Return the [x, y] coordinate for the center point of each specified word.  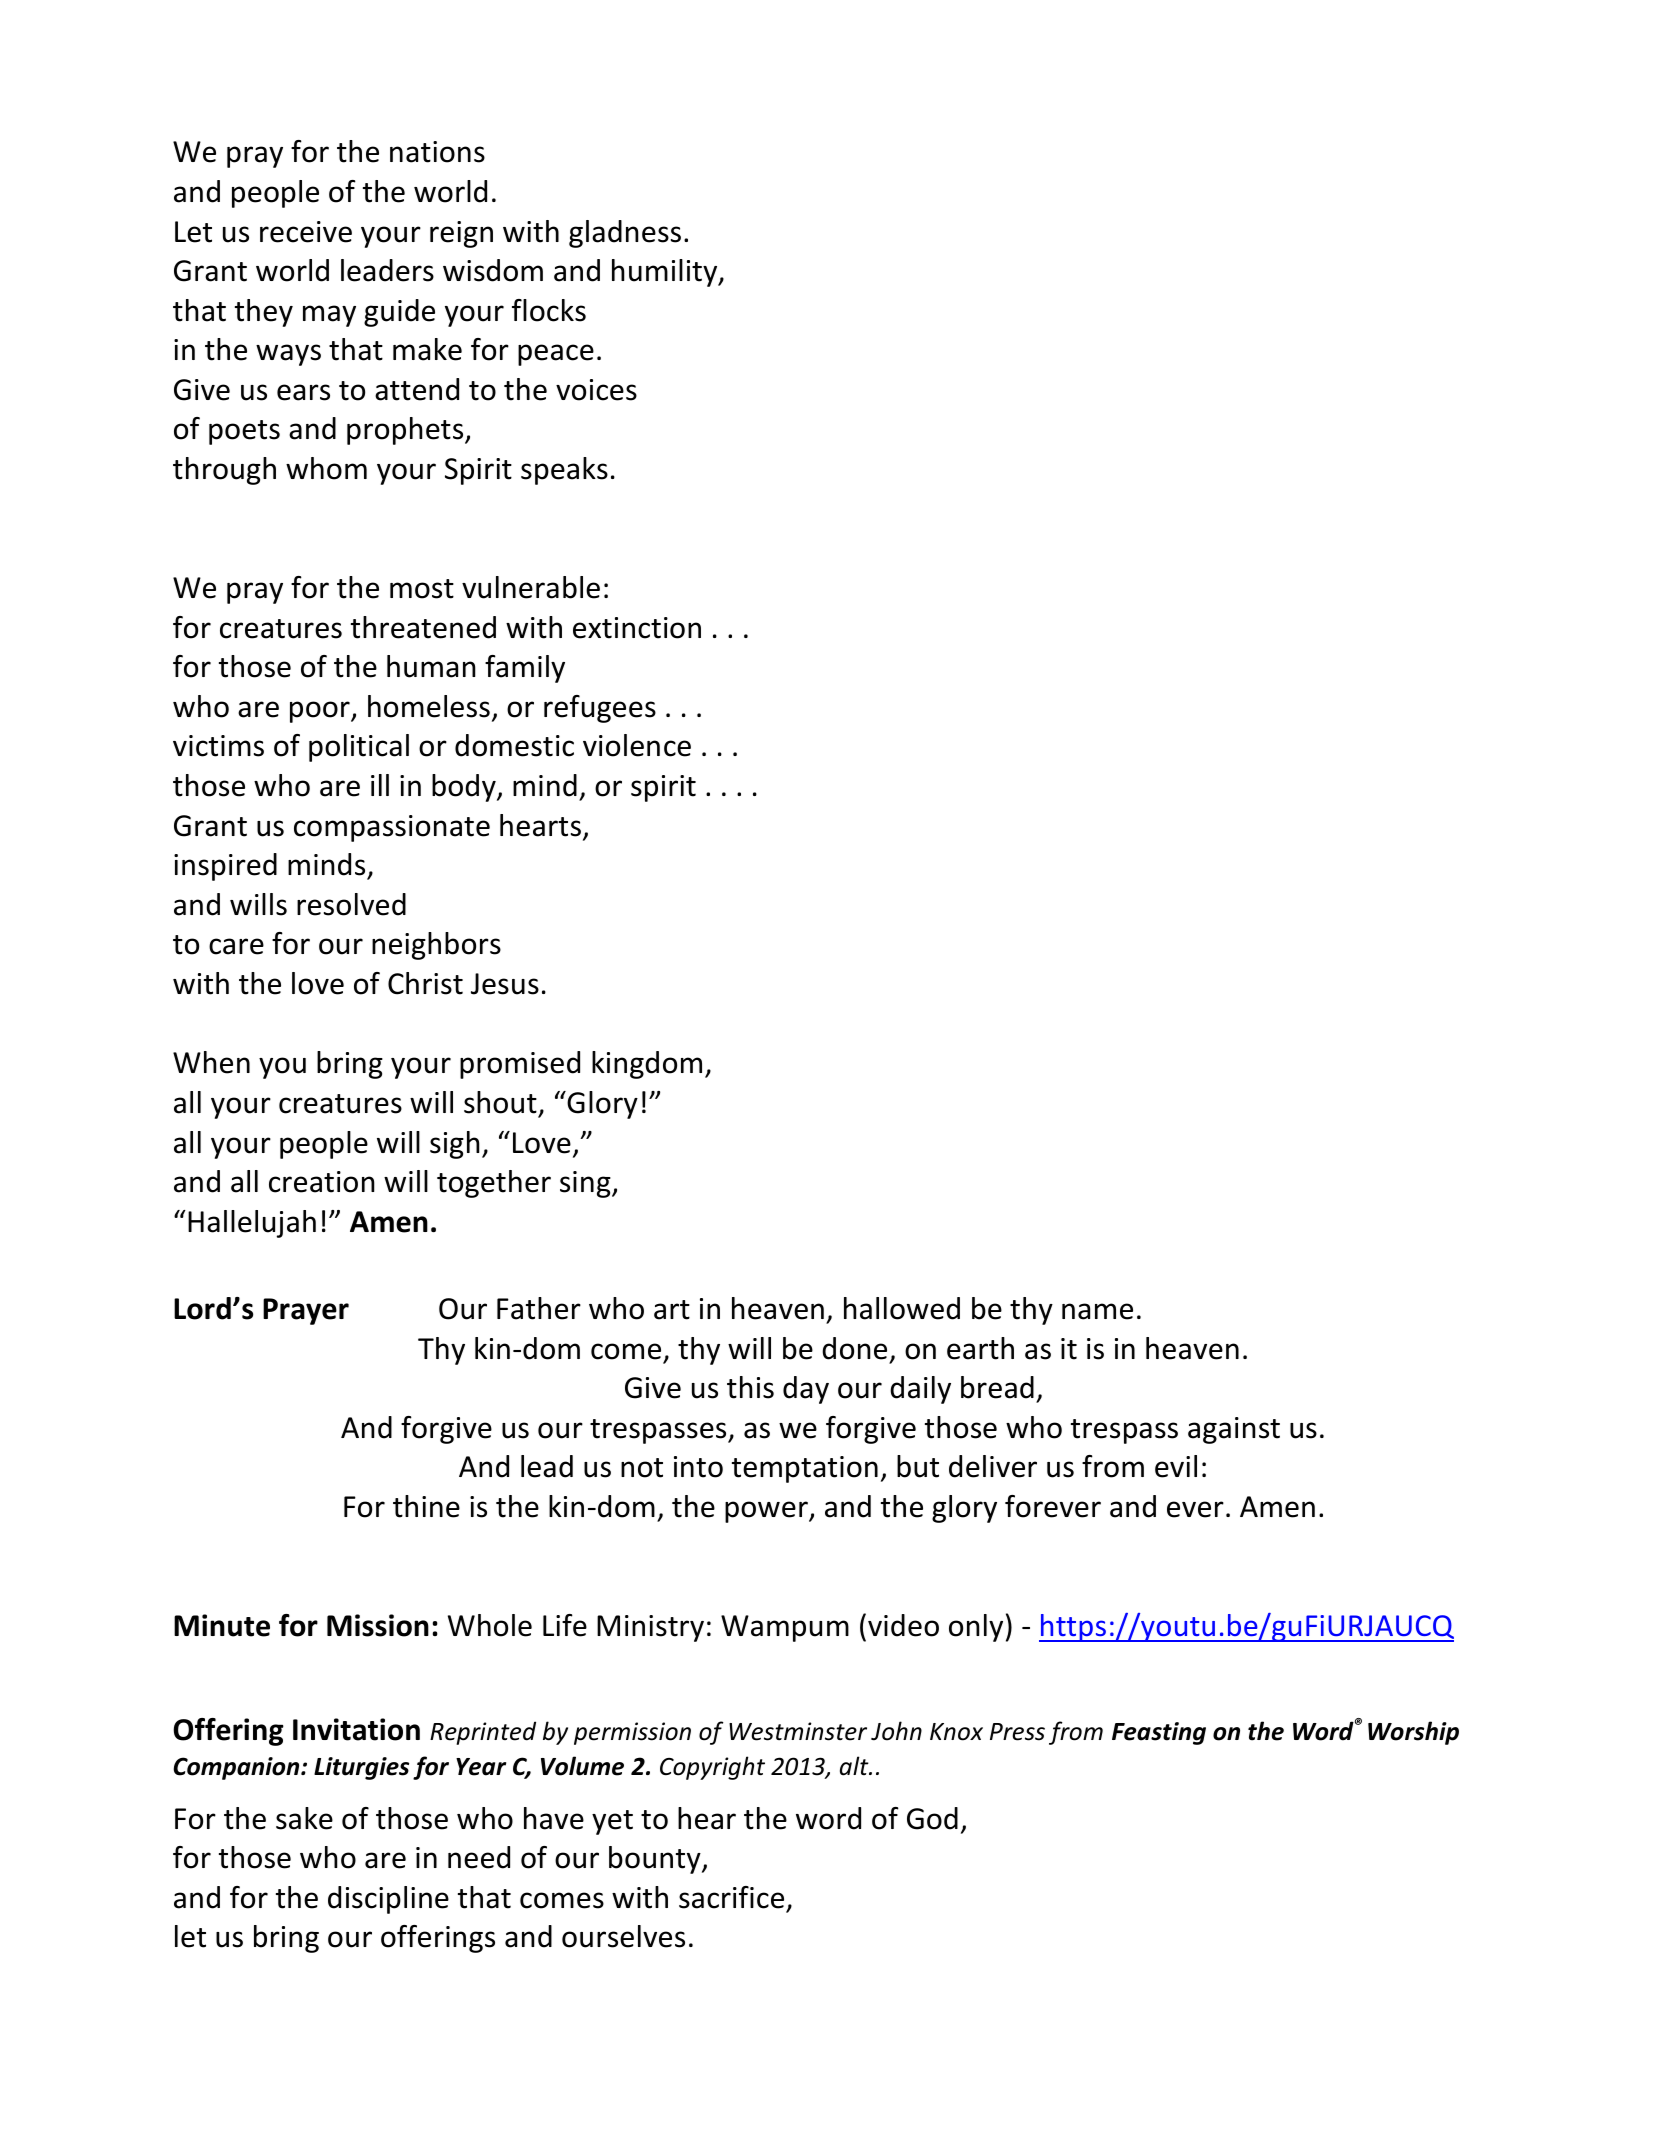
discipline [388, 1900]
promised [520, 1065]
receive [306, 232]
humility [666, 273]
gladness [625, 234]
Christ [425, 983]
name [1097, 1311]
